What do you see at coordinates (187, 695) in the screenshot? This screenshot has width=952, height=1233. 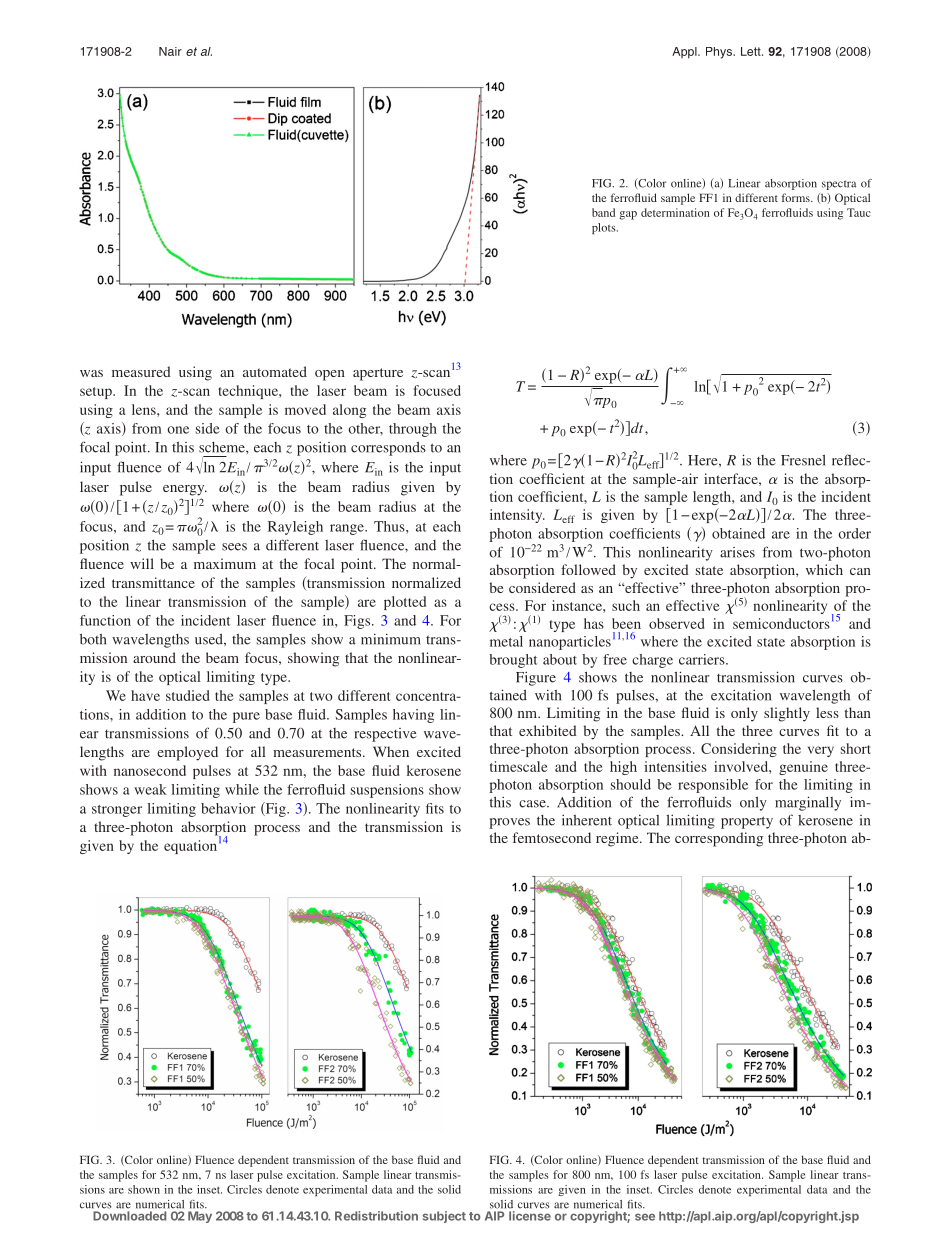 I see `studied` at bounding box center [187, 695].
